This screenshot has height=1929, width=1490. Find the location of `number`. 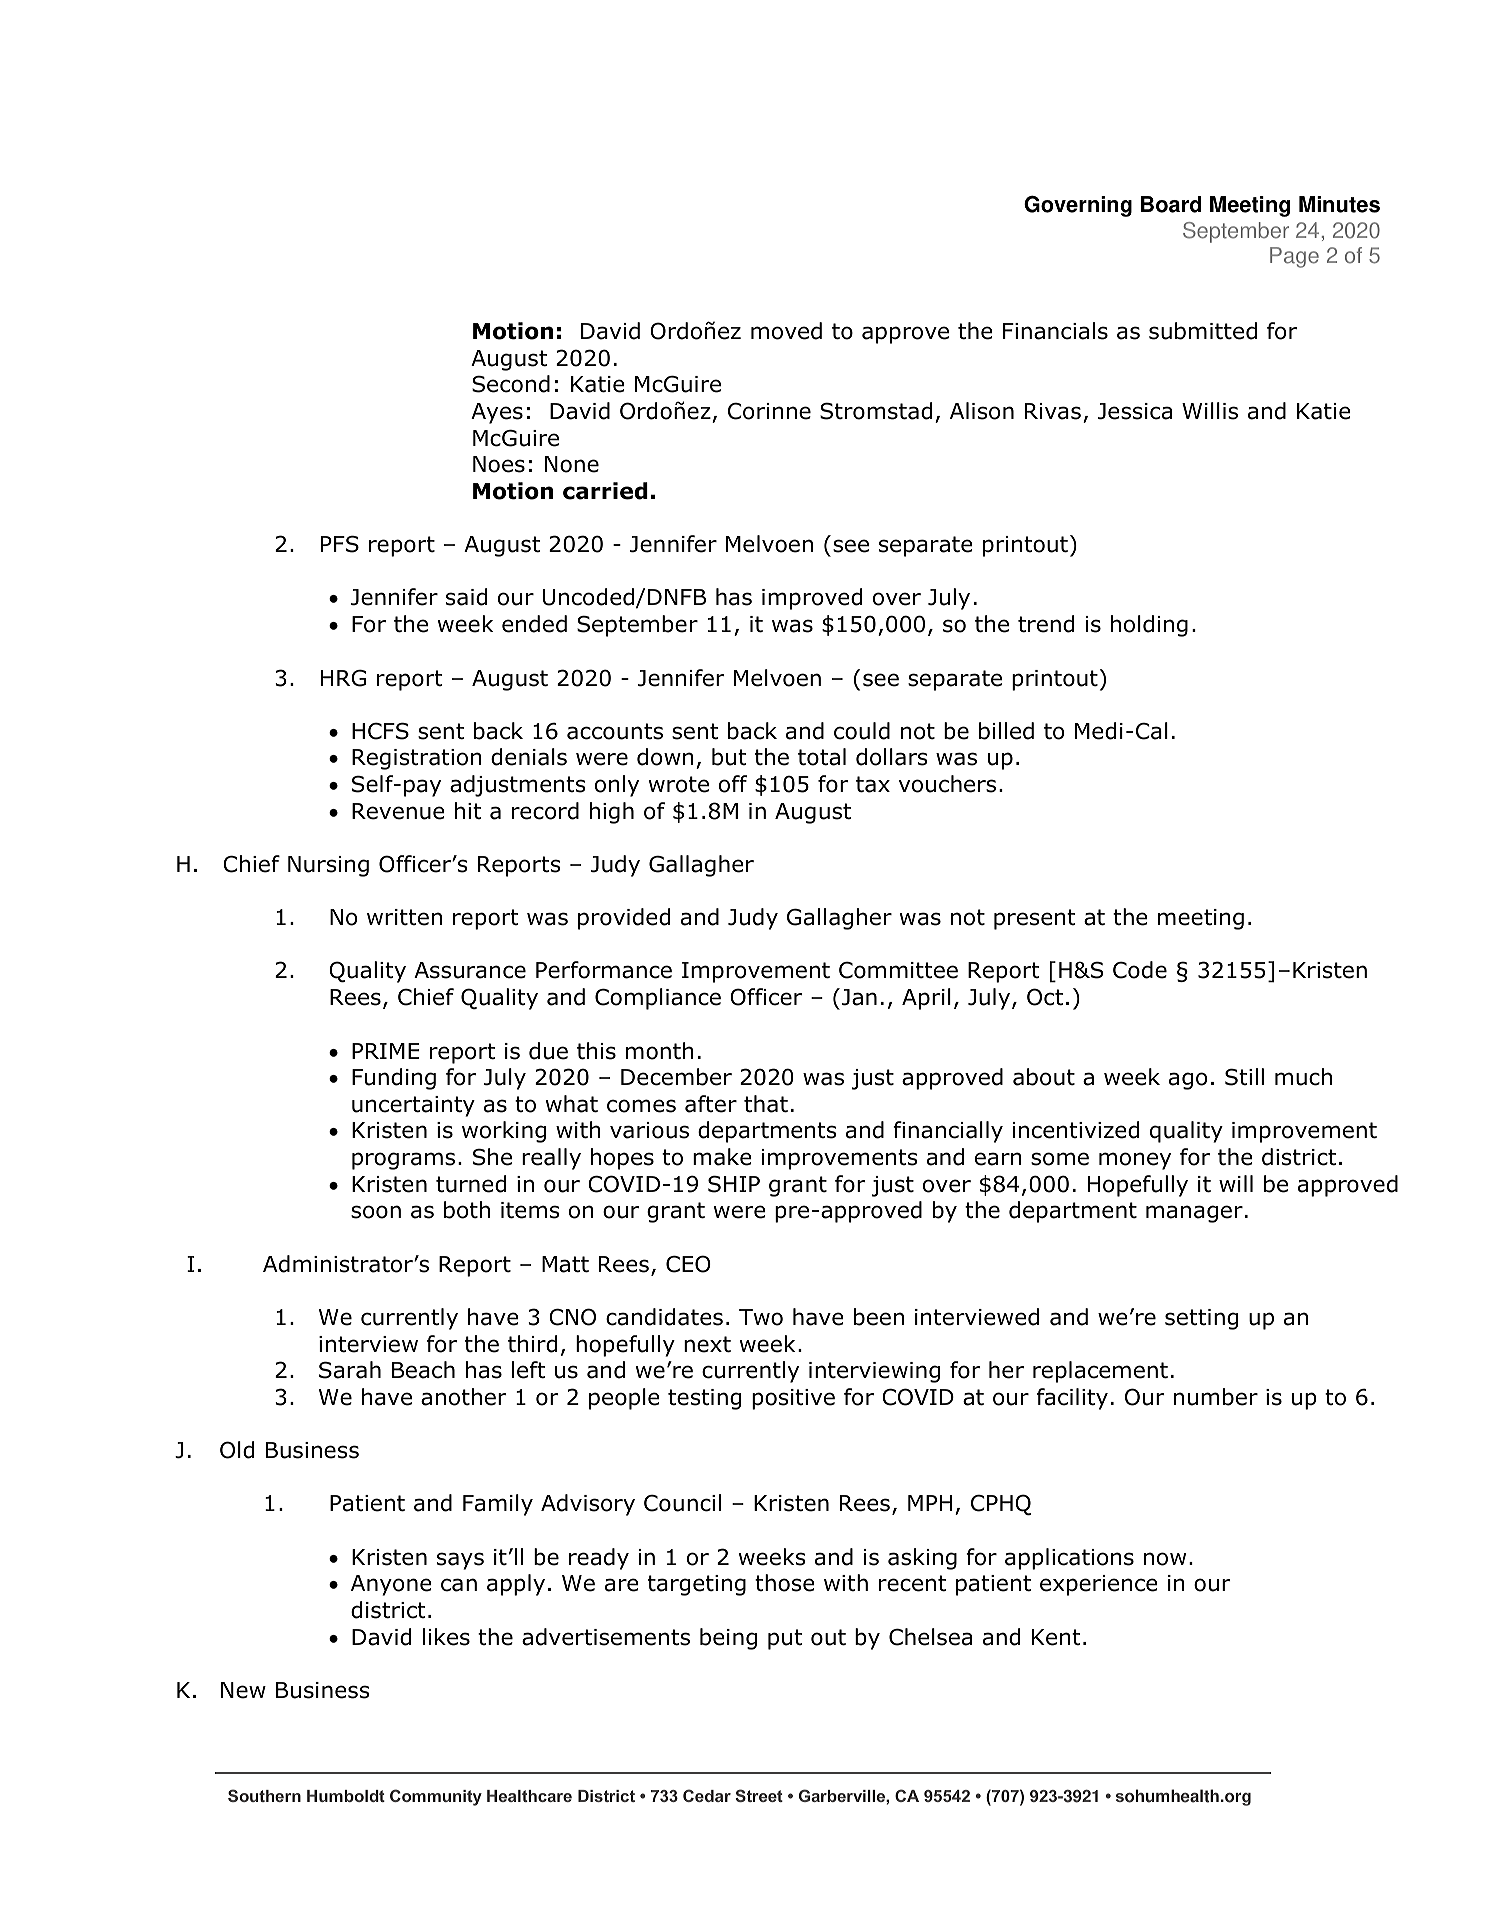

number is located at coordinates (1216, 1397).
